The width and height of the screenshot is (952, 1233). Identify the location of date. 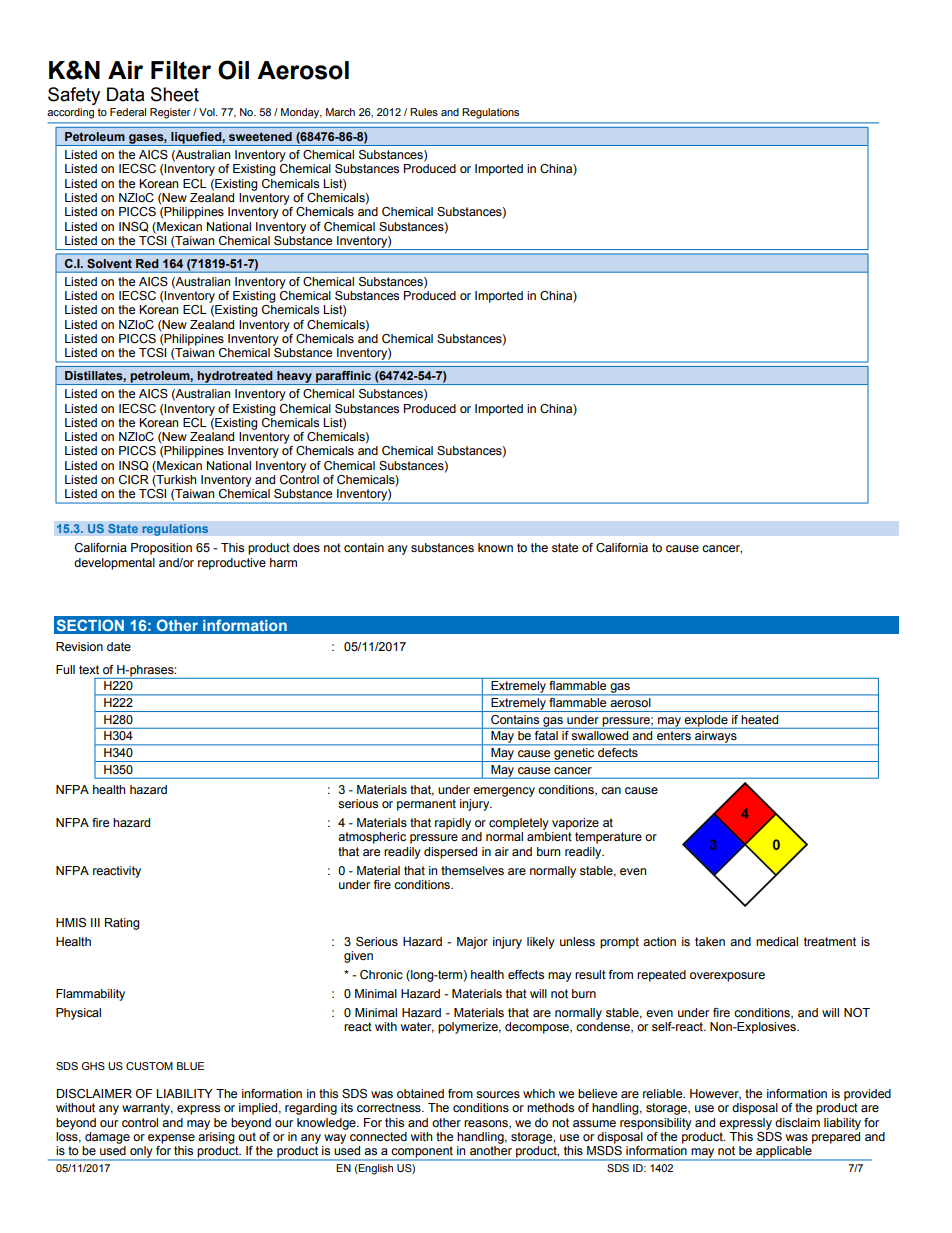
(119, 646).
